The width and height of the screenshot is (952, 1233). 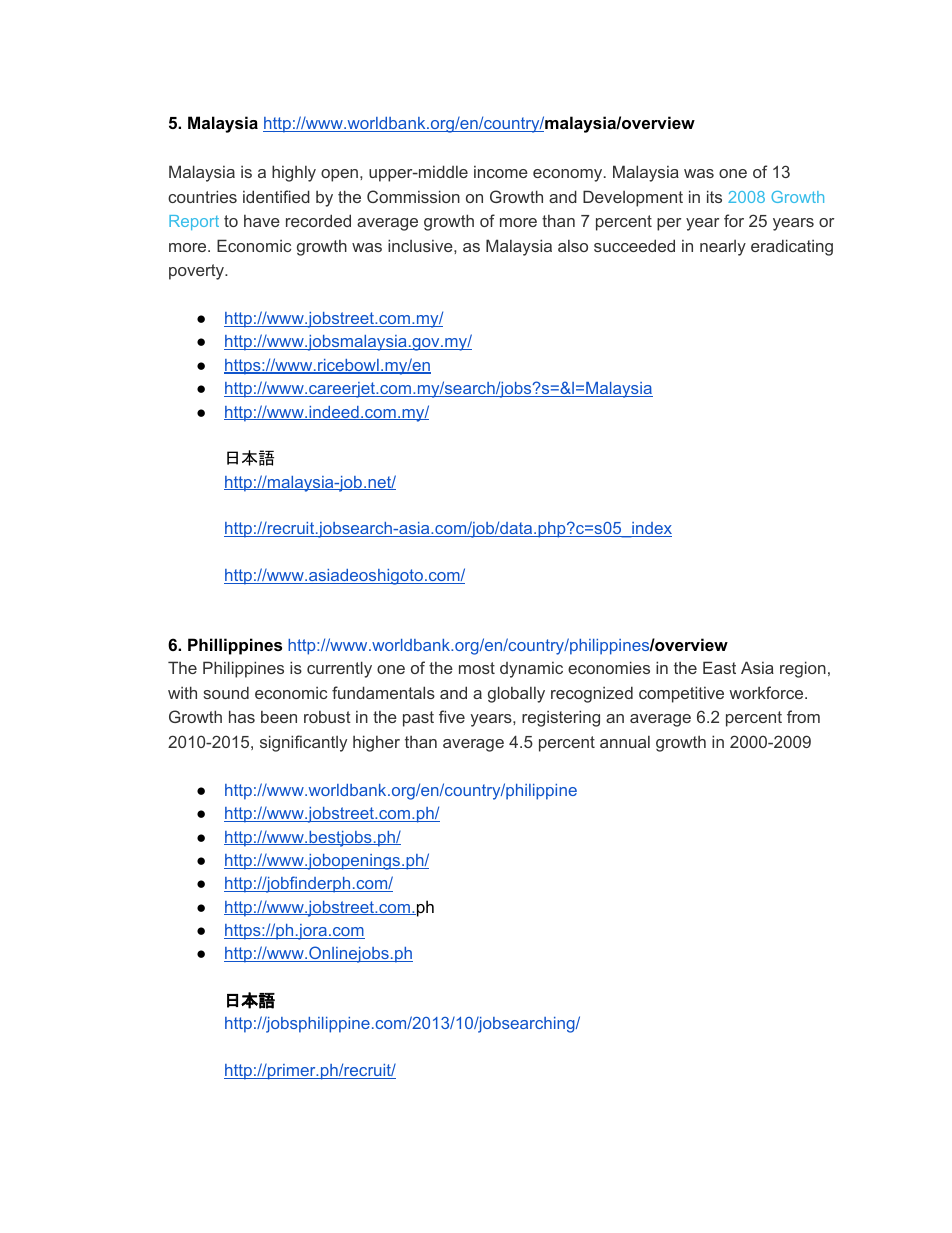 I want to click on identified, so click(x=276, y=196).
